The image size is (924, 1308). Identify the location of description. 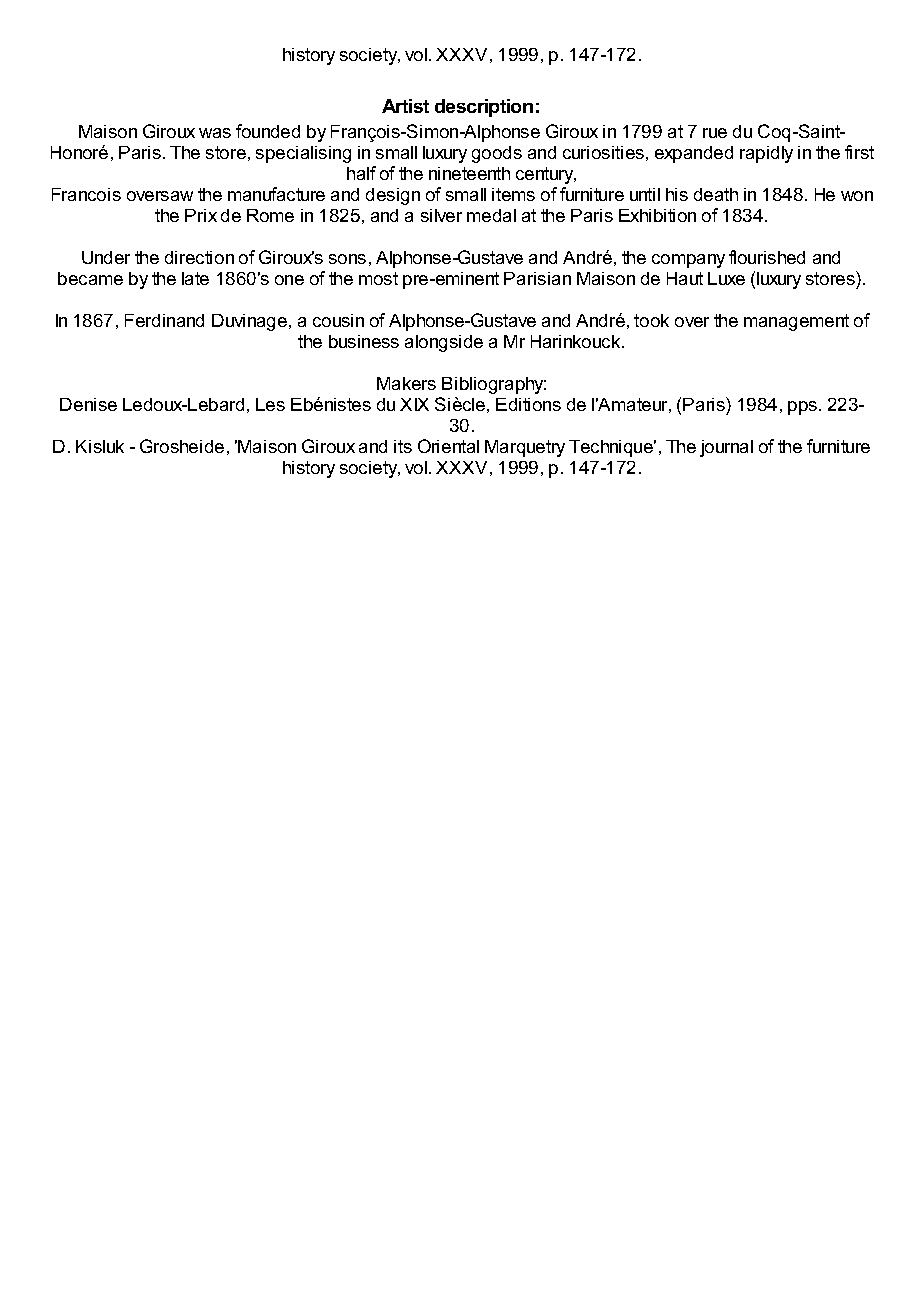
(484, 108).
